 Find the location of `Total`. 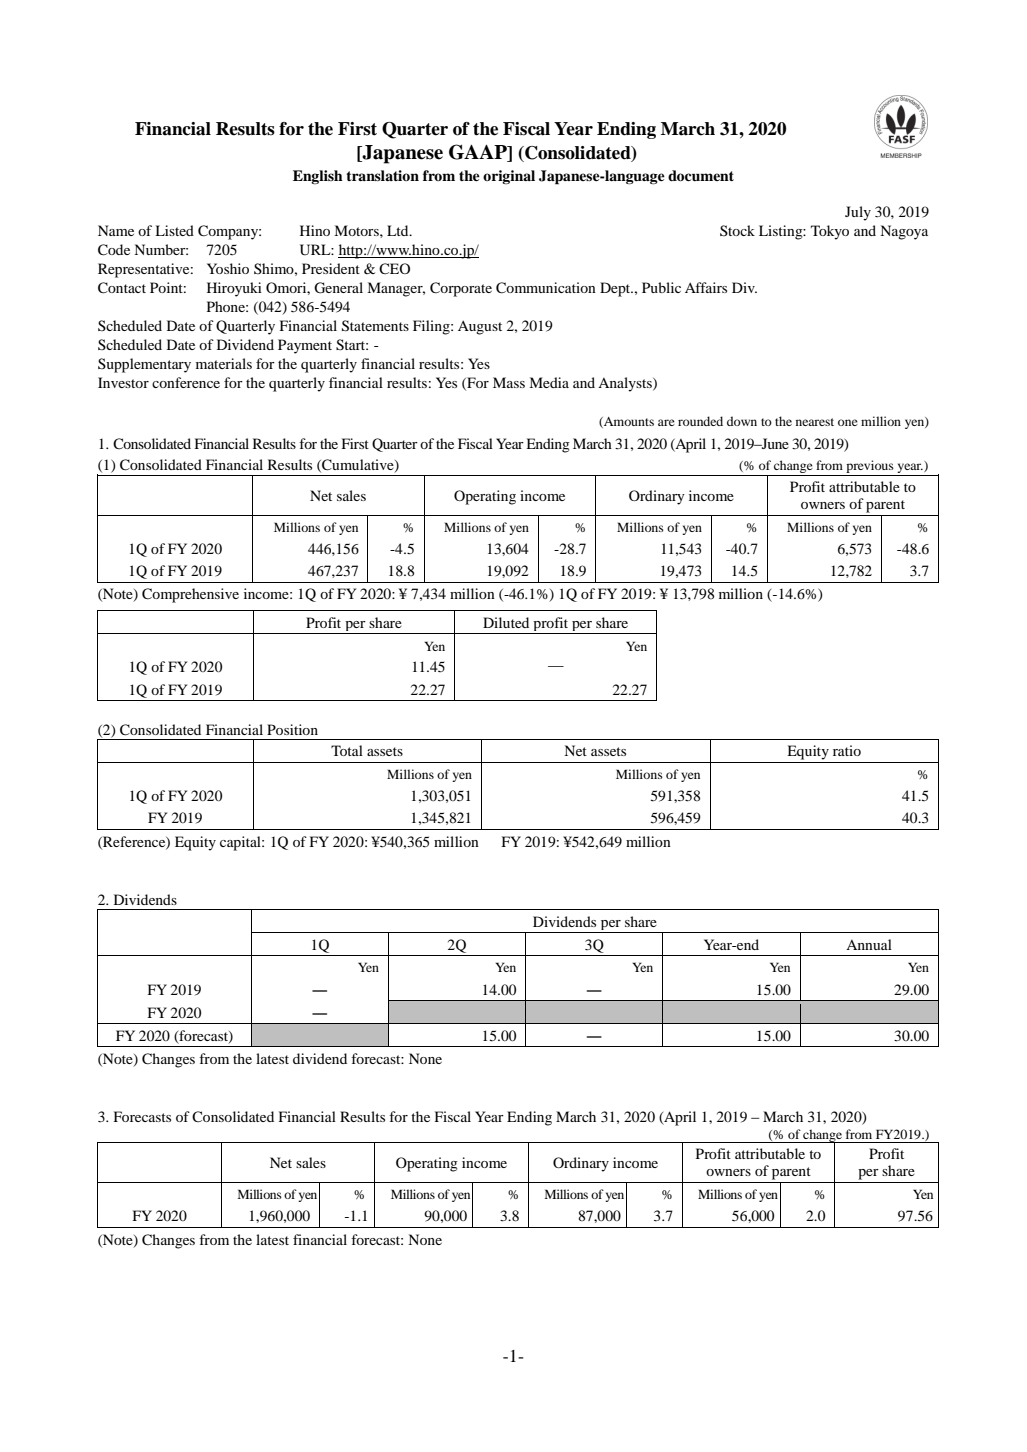

Total is located at coordinates (347, 750).
